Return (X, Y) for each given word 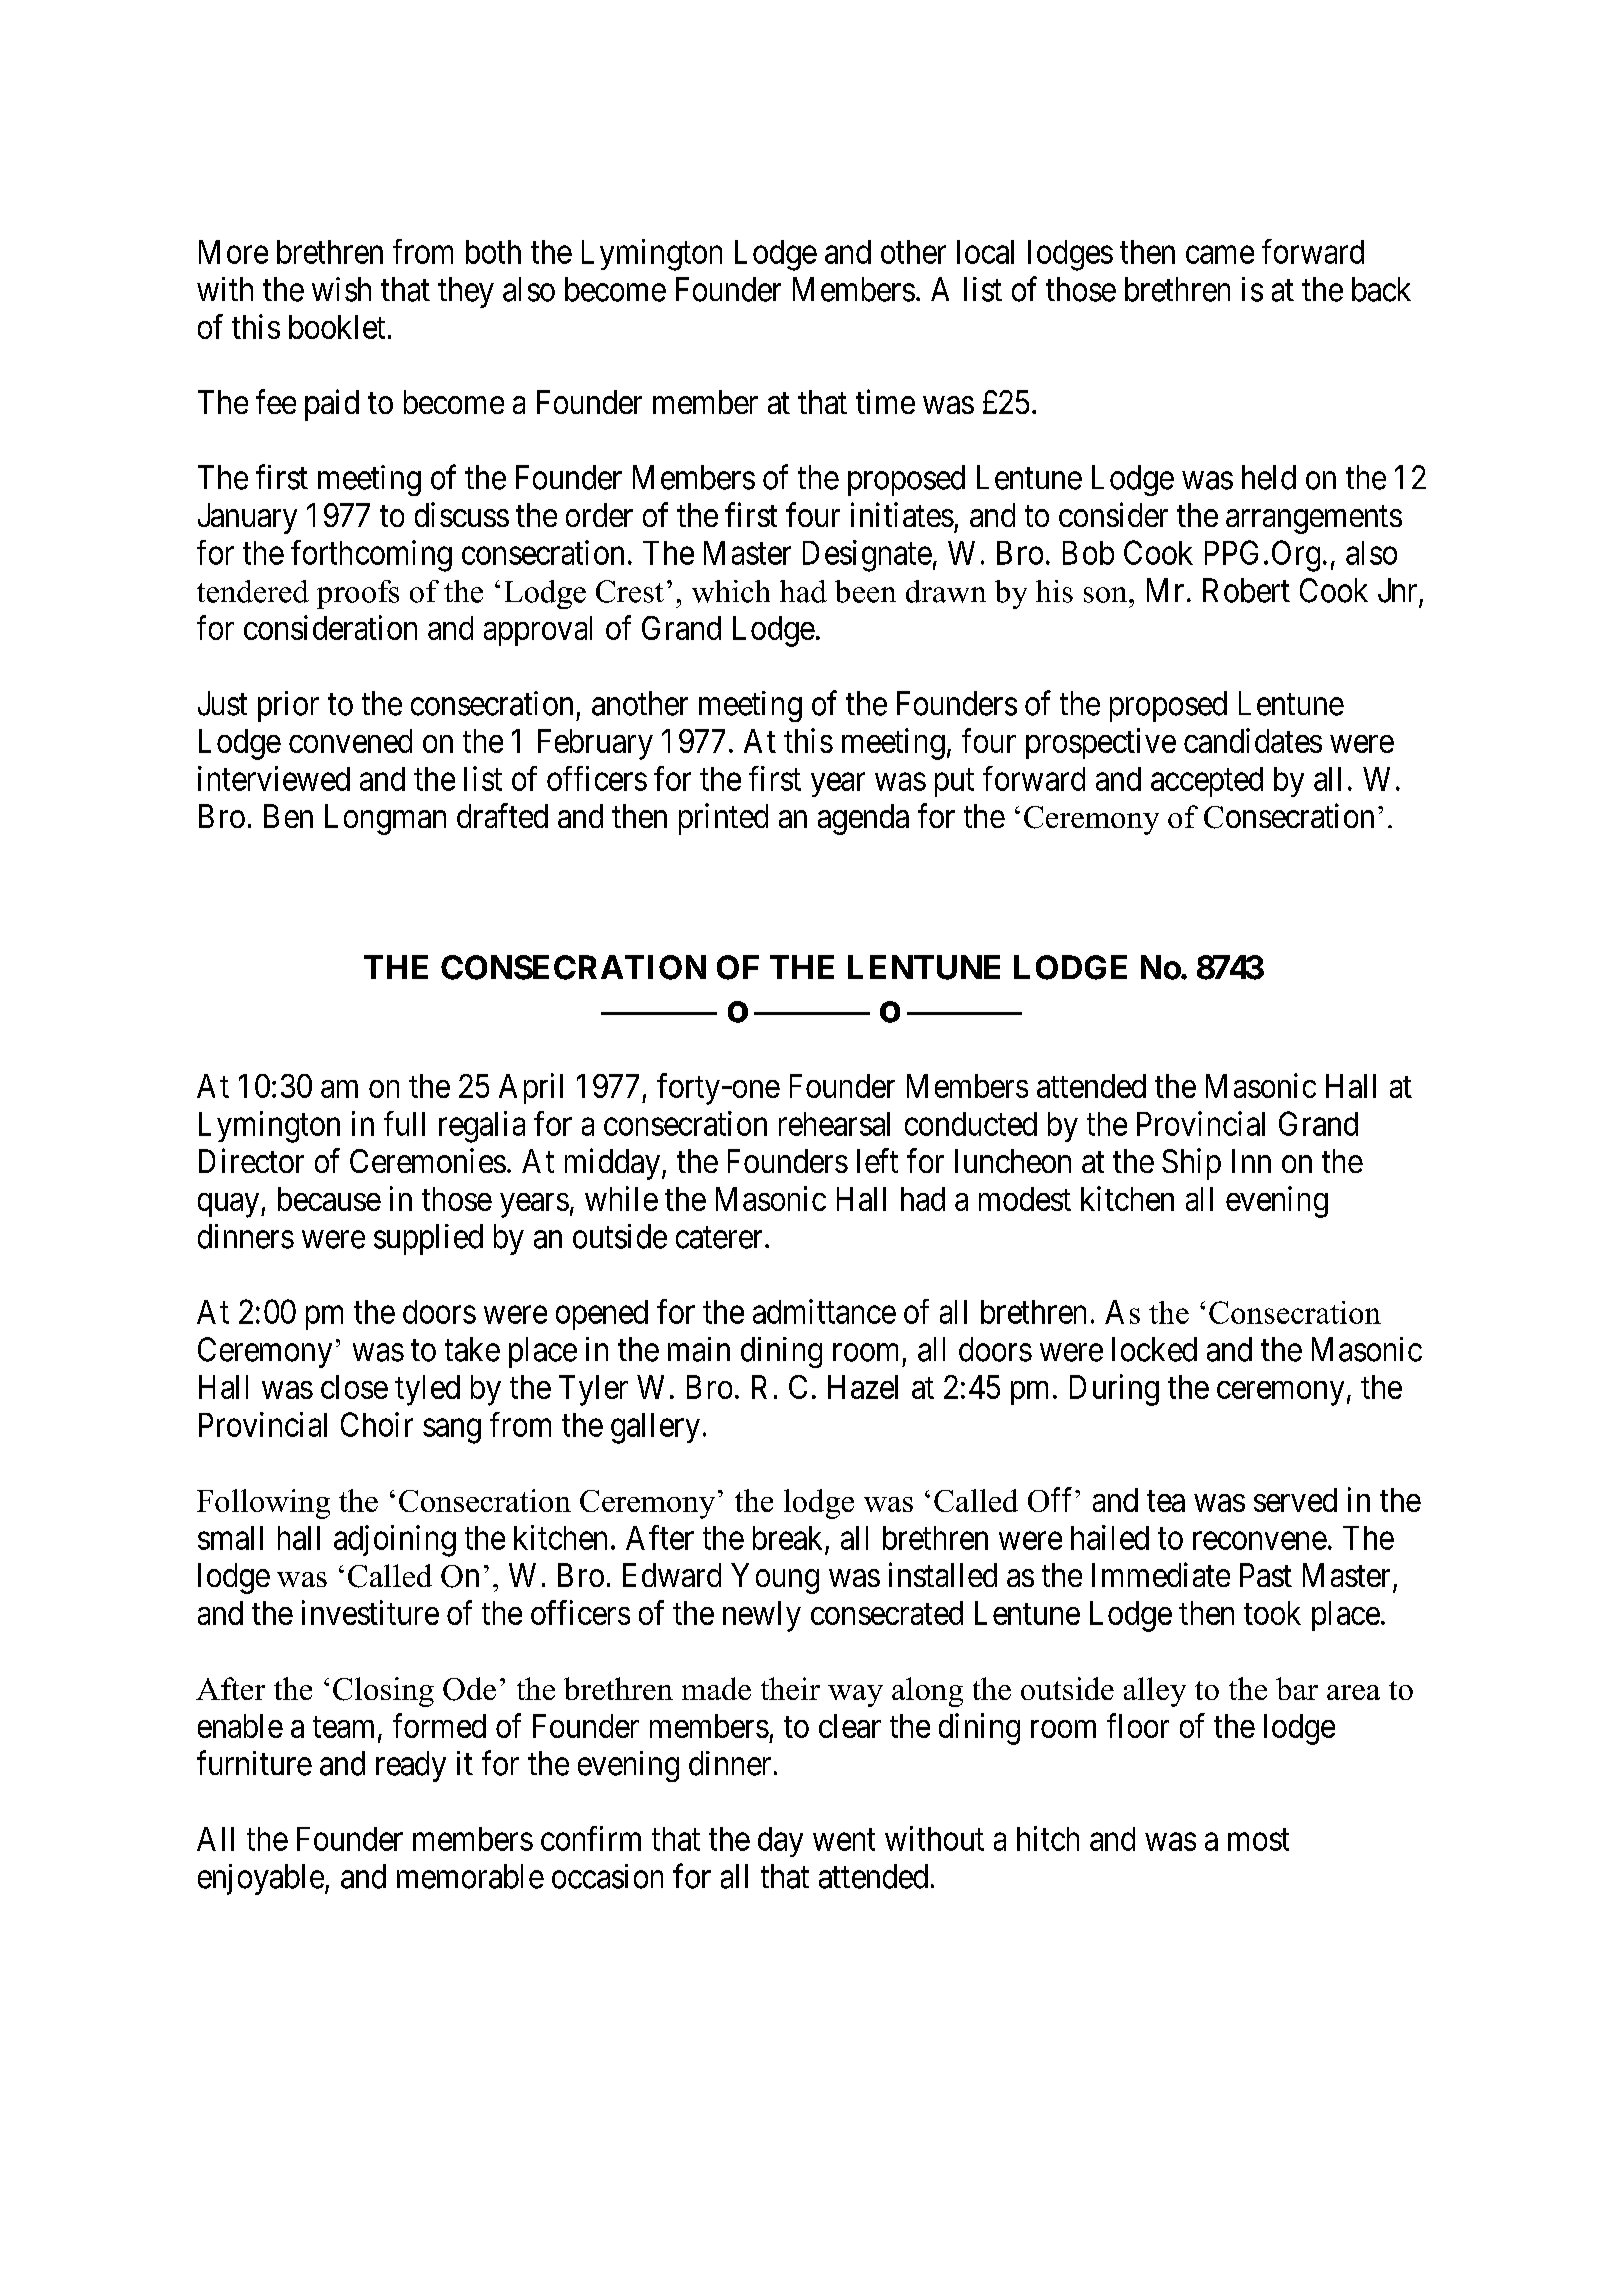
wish (341, 289)
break (787, 1538)
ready (411, 1766)
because (329, 1199)
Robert (1246, 590)
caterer (719, 1238)
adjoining (395, 1541)
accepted (1207, 782)
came (1220, 255)
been (865, 591)
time (885, 401)
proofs (358, 594)
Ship (1191, 1164)
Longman (385, 819)
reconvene (1260, 1541)
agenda (863, 819)
